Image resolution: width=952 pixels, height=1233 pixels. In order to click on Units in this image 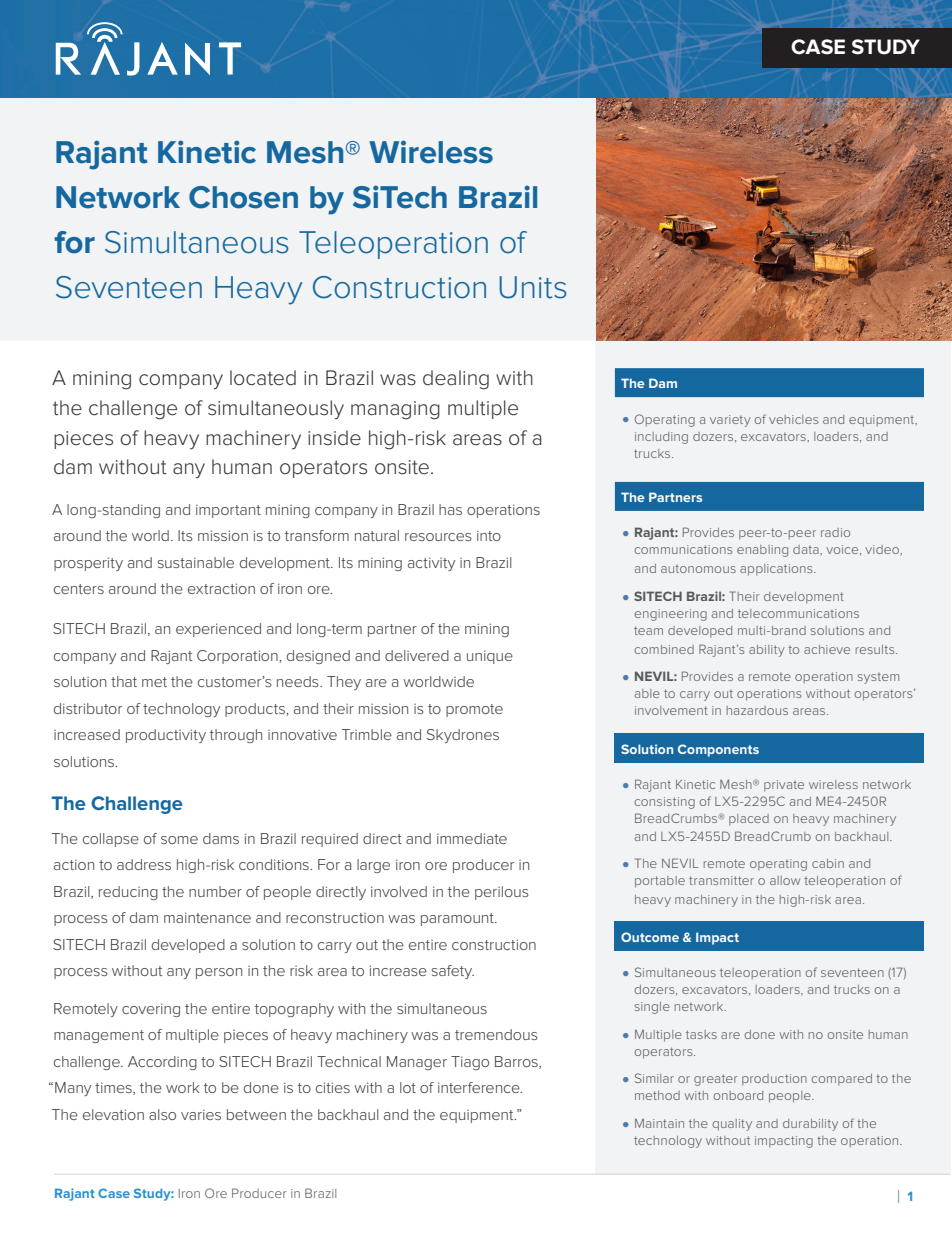, I will do `click(532, 287)`.
